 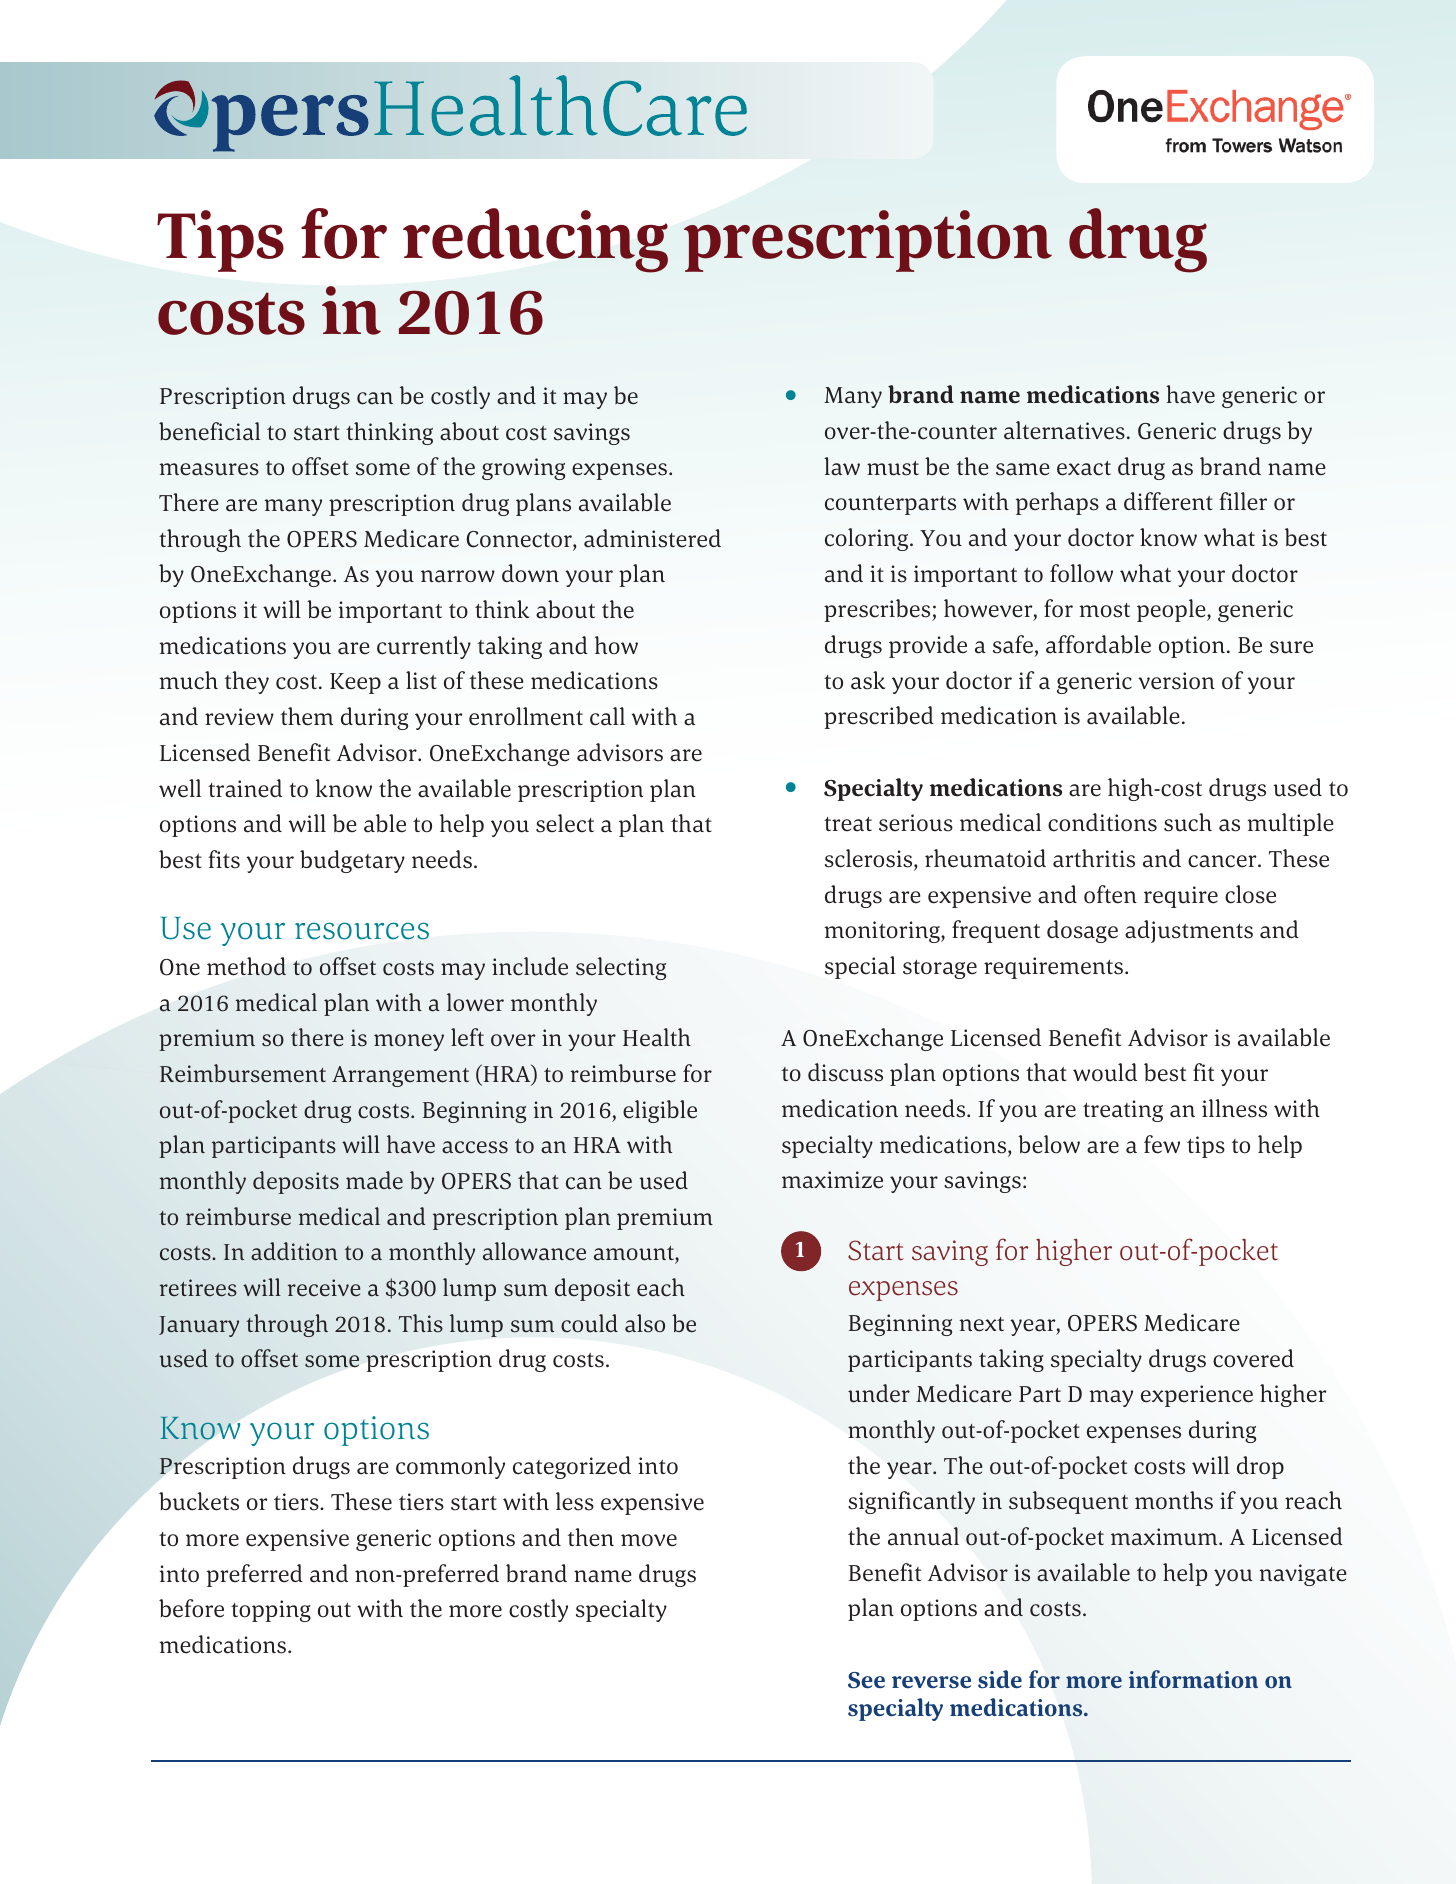 What do you see at coordinates (866, 1680) in the page?
I see `See` at bounding box center [866, 1680].
